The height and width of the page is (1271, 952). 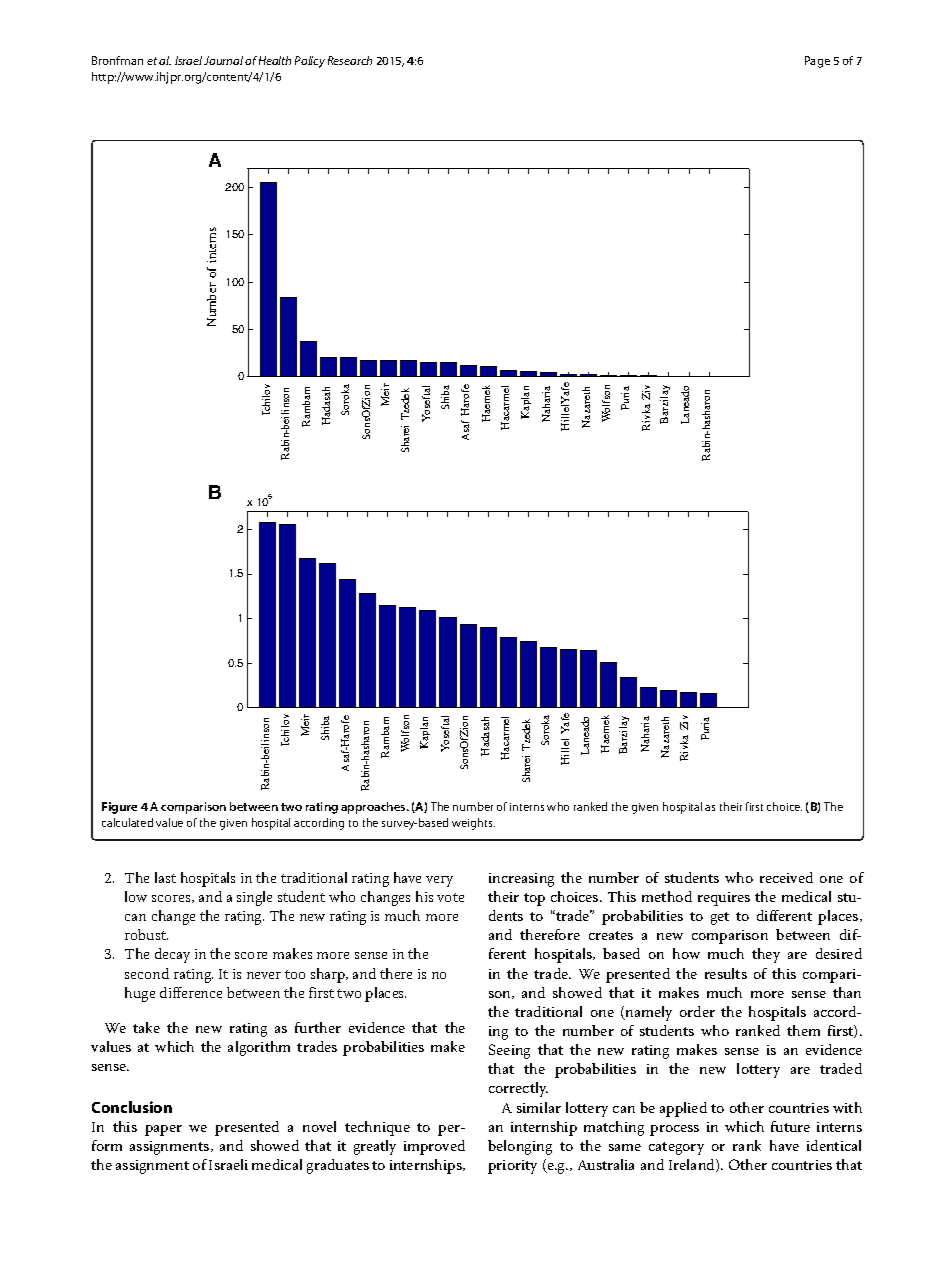 I want to click on weights, so click(x=473, y=824).
